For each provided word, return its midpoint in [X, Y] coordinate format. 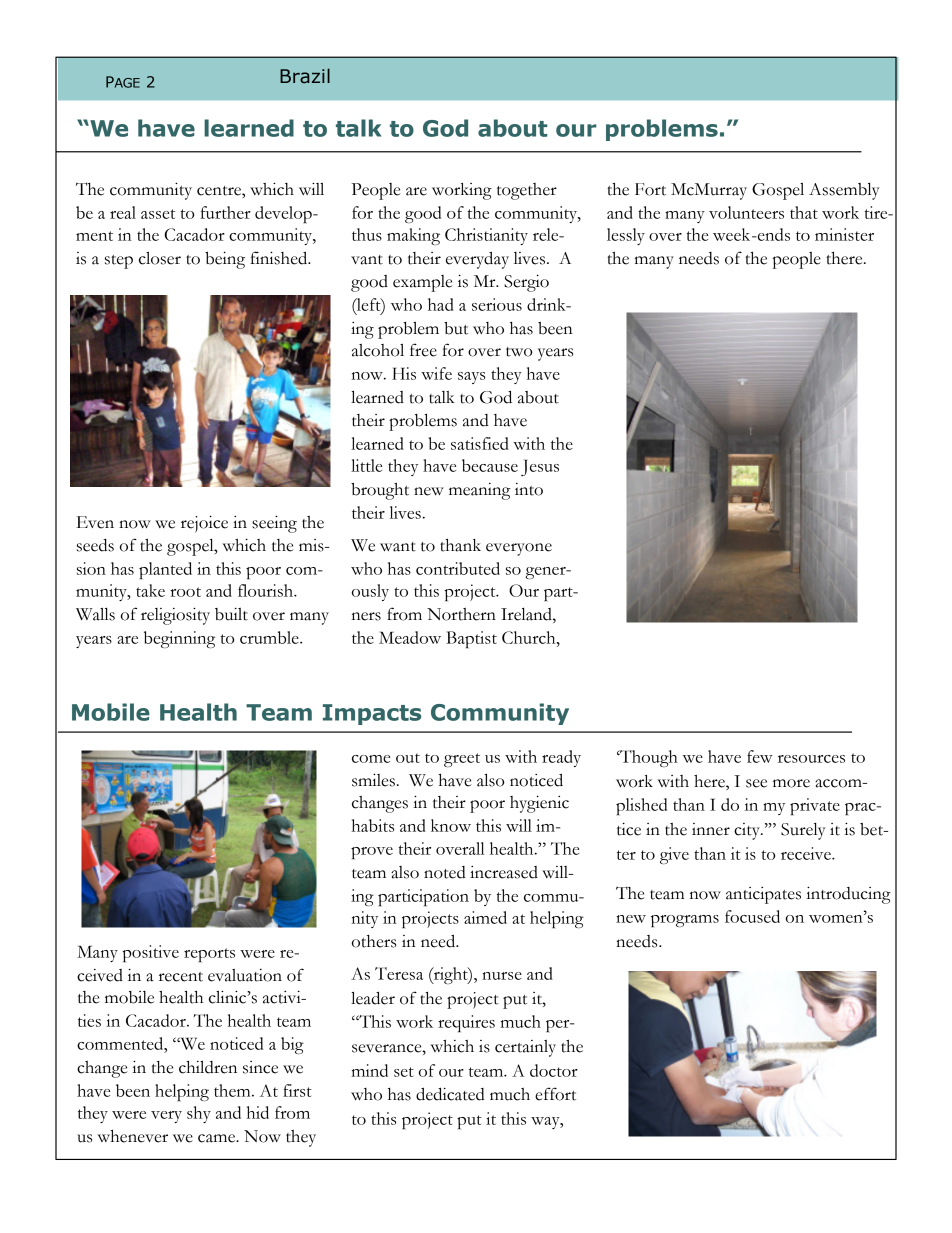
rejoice [204, 524]
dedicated [450, 1094]
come [371, 759]
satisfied [480, 443]
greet [462, 760]
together [527, 191]
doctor [554, 1070]
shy [199, 1114]
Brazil [305, 76]
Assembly [844, 191]
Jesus [540, 467]
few [760, 756]
